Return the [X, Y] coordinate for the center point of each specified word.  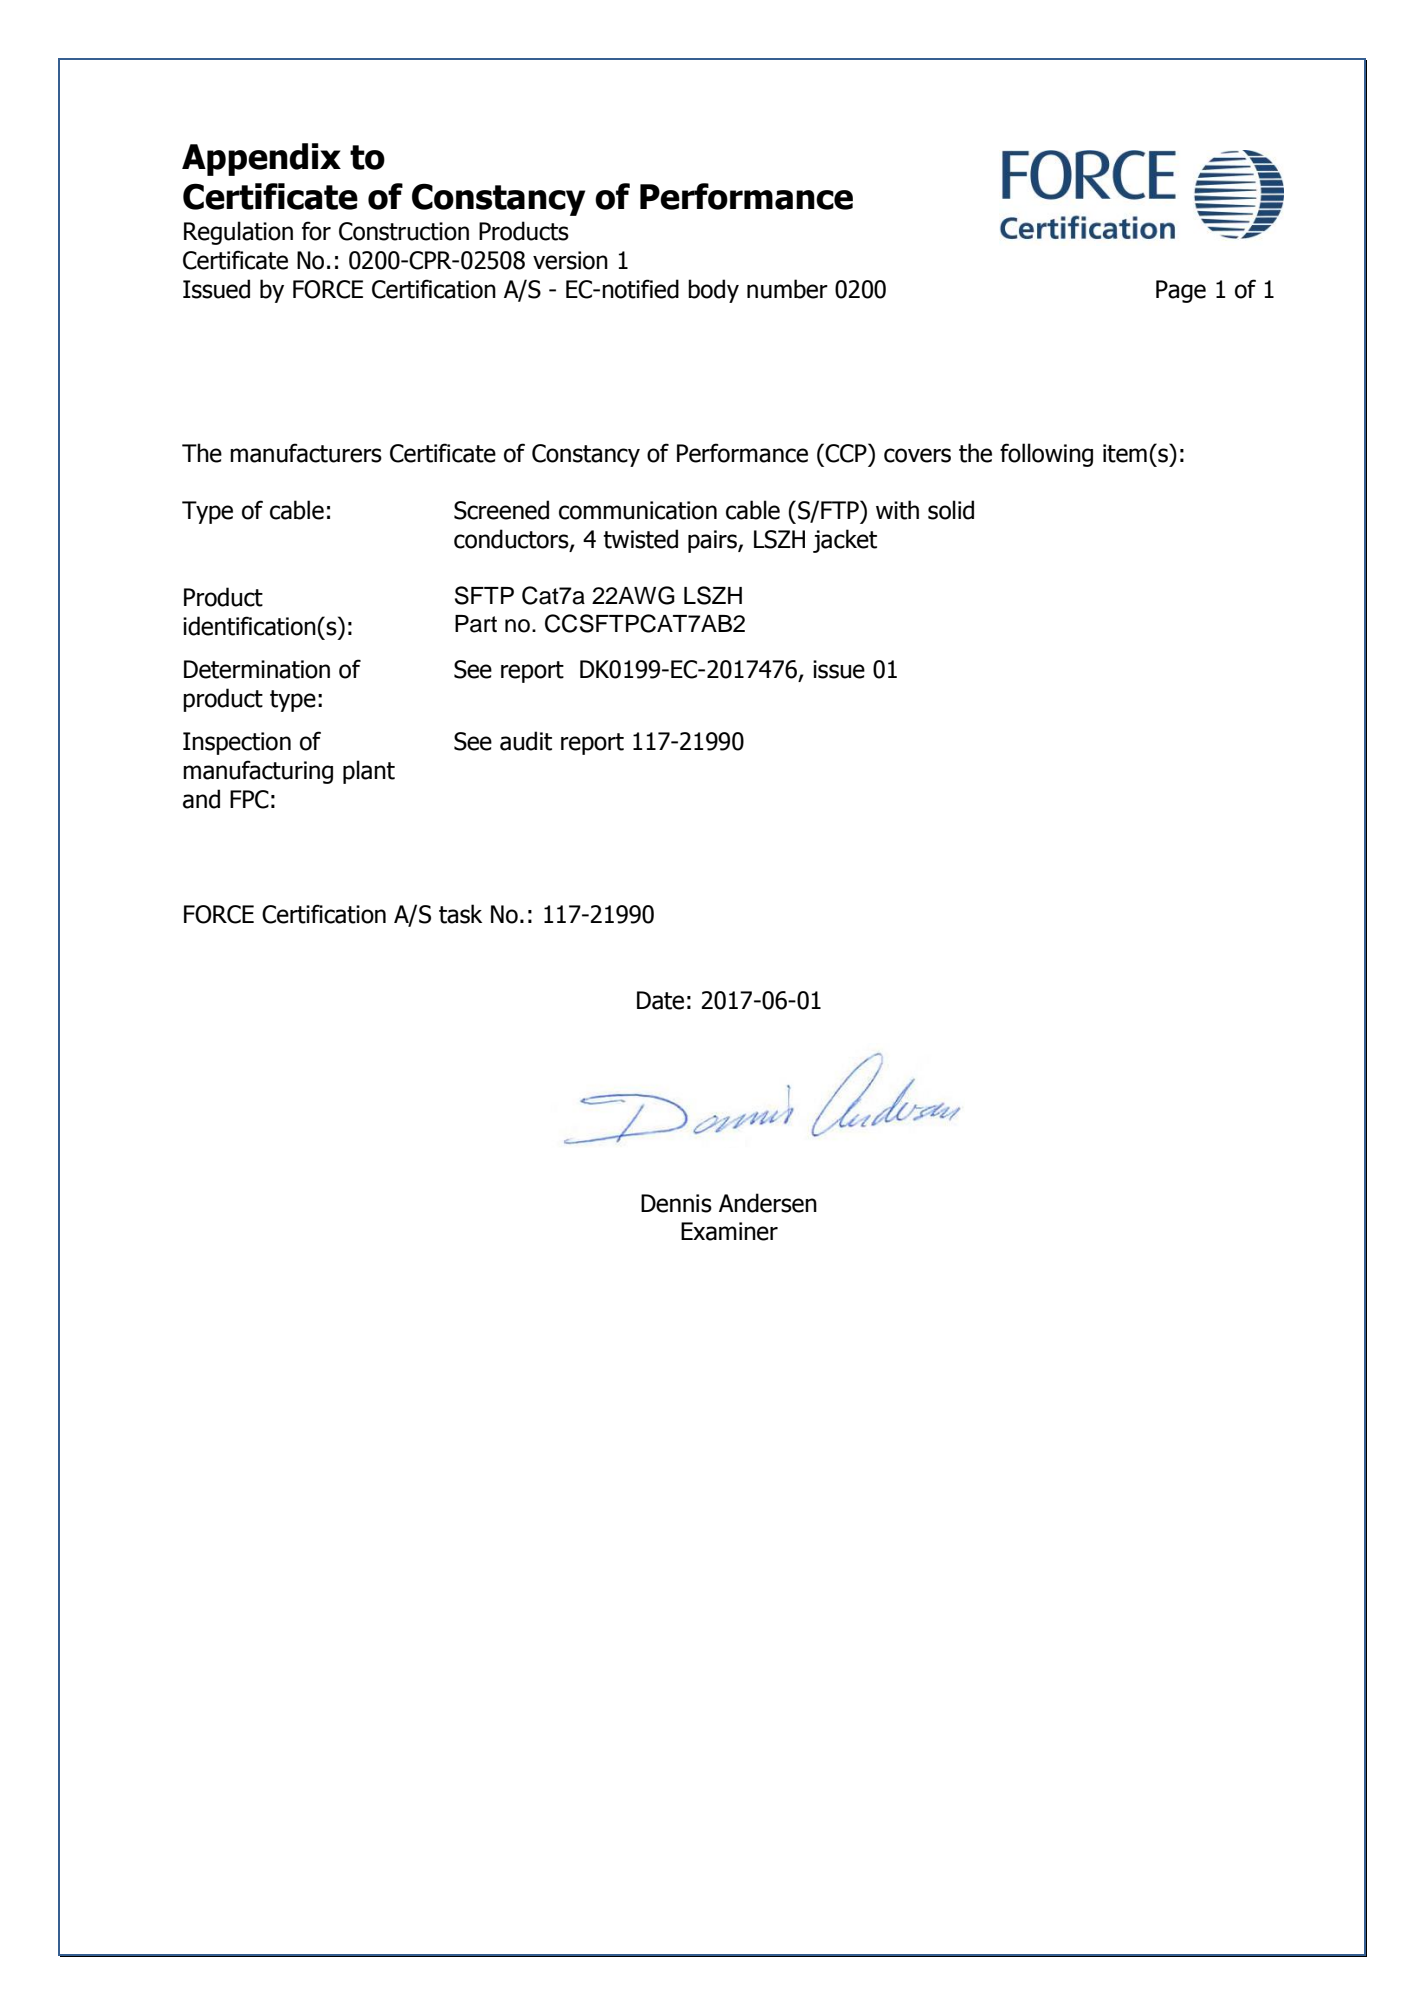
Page [1181, 291]
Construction [404, 231]
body [713, 291]
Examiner [729, 1231]
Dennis [676, 1203]
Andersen [768, 1203]
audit [526, 741]
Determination [257, 669]
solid [951, 510]
